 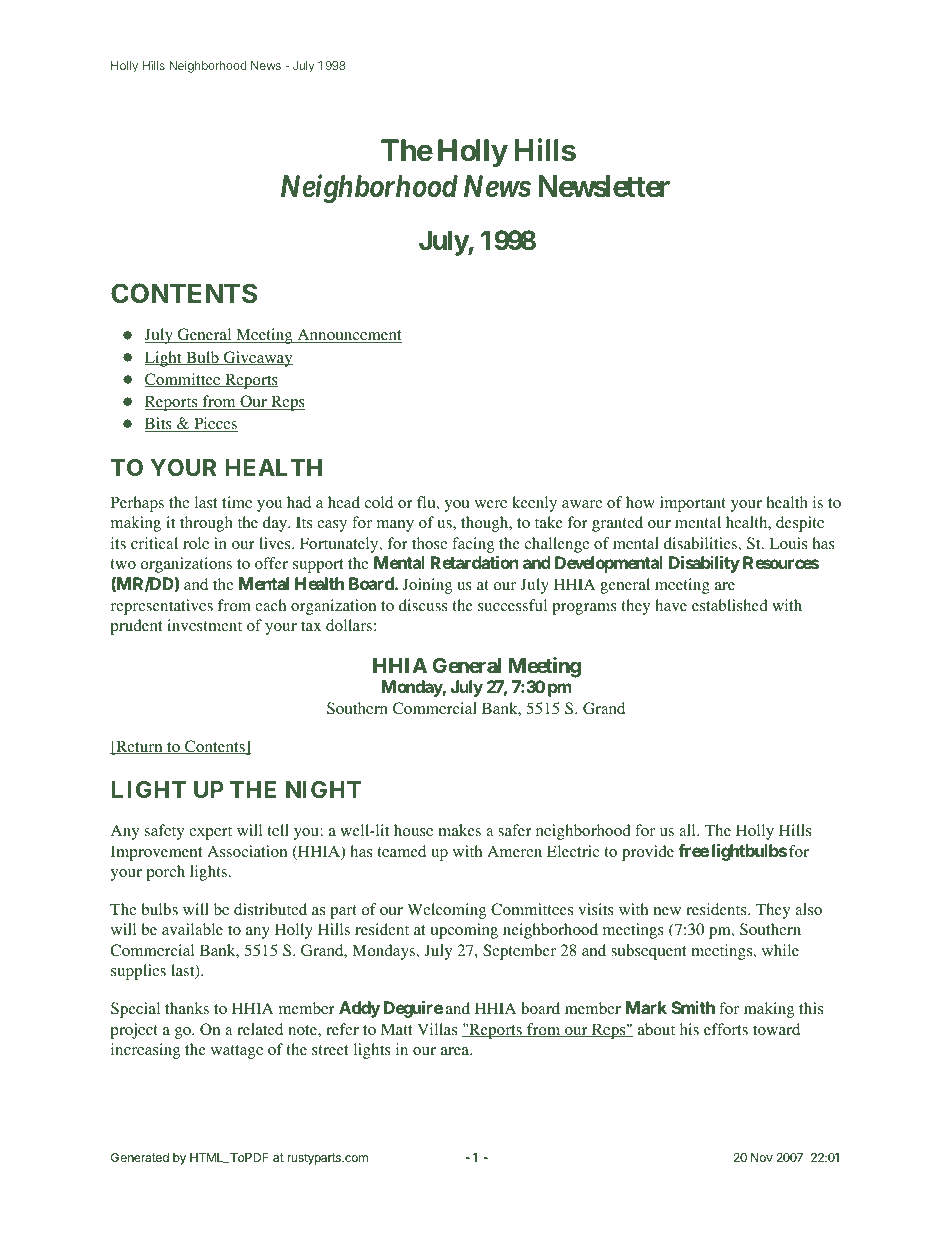 I want to click on facing, so click(x=473, y=545).
